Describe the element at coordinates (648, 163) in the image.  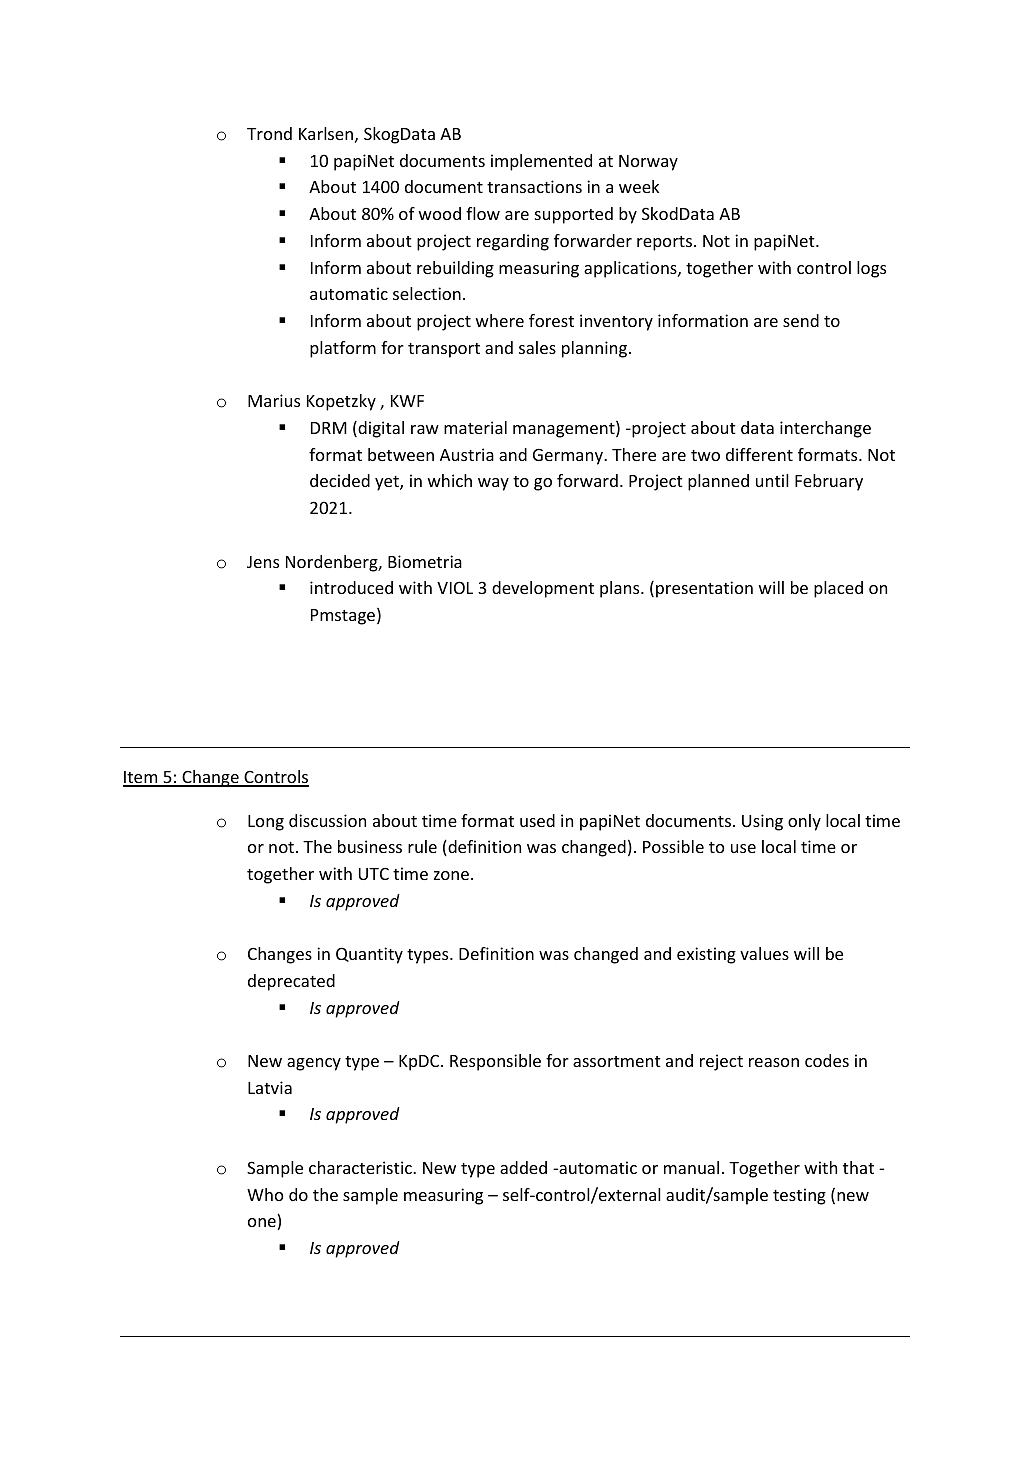
I see `Norway` at that location.
